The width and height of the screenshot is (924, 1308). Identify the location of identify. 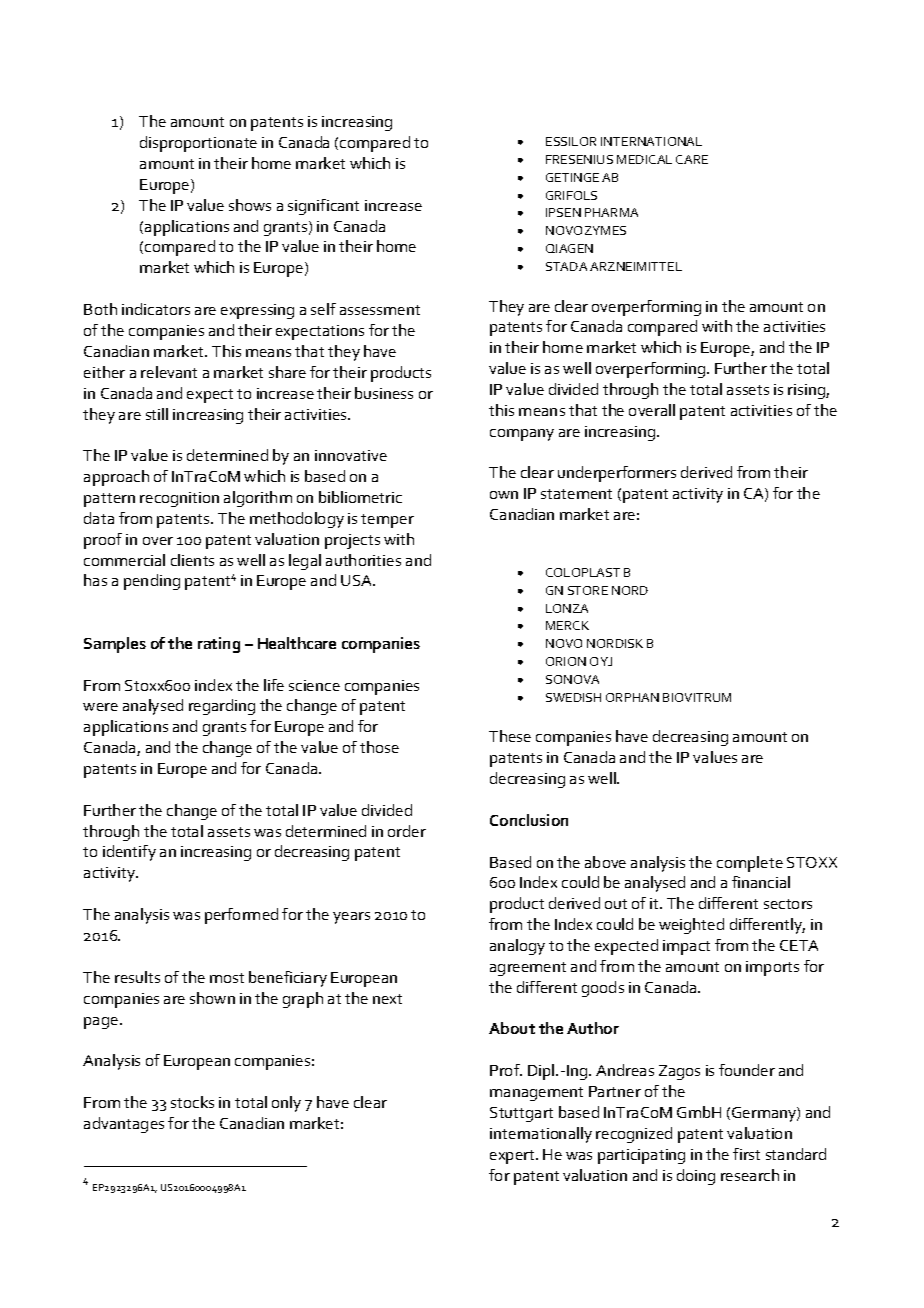
(129, 853).
